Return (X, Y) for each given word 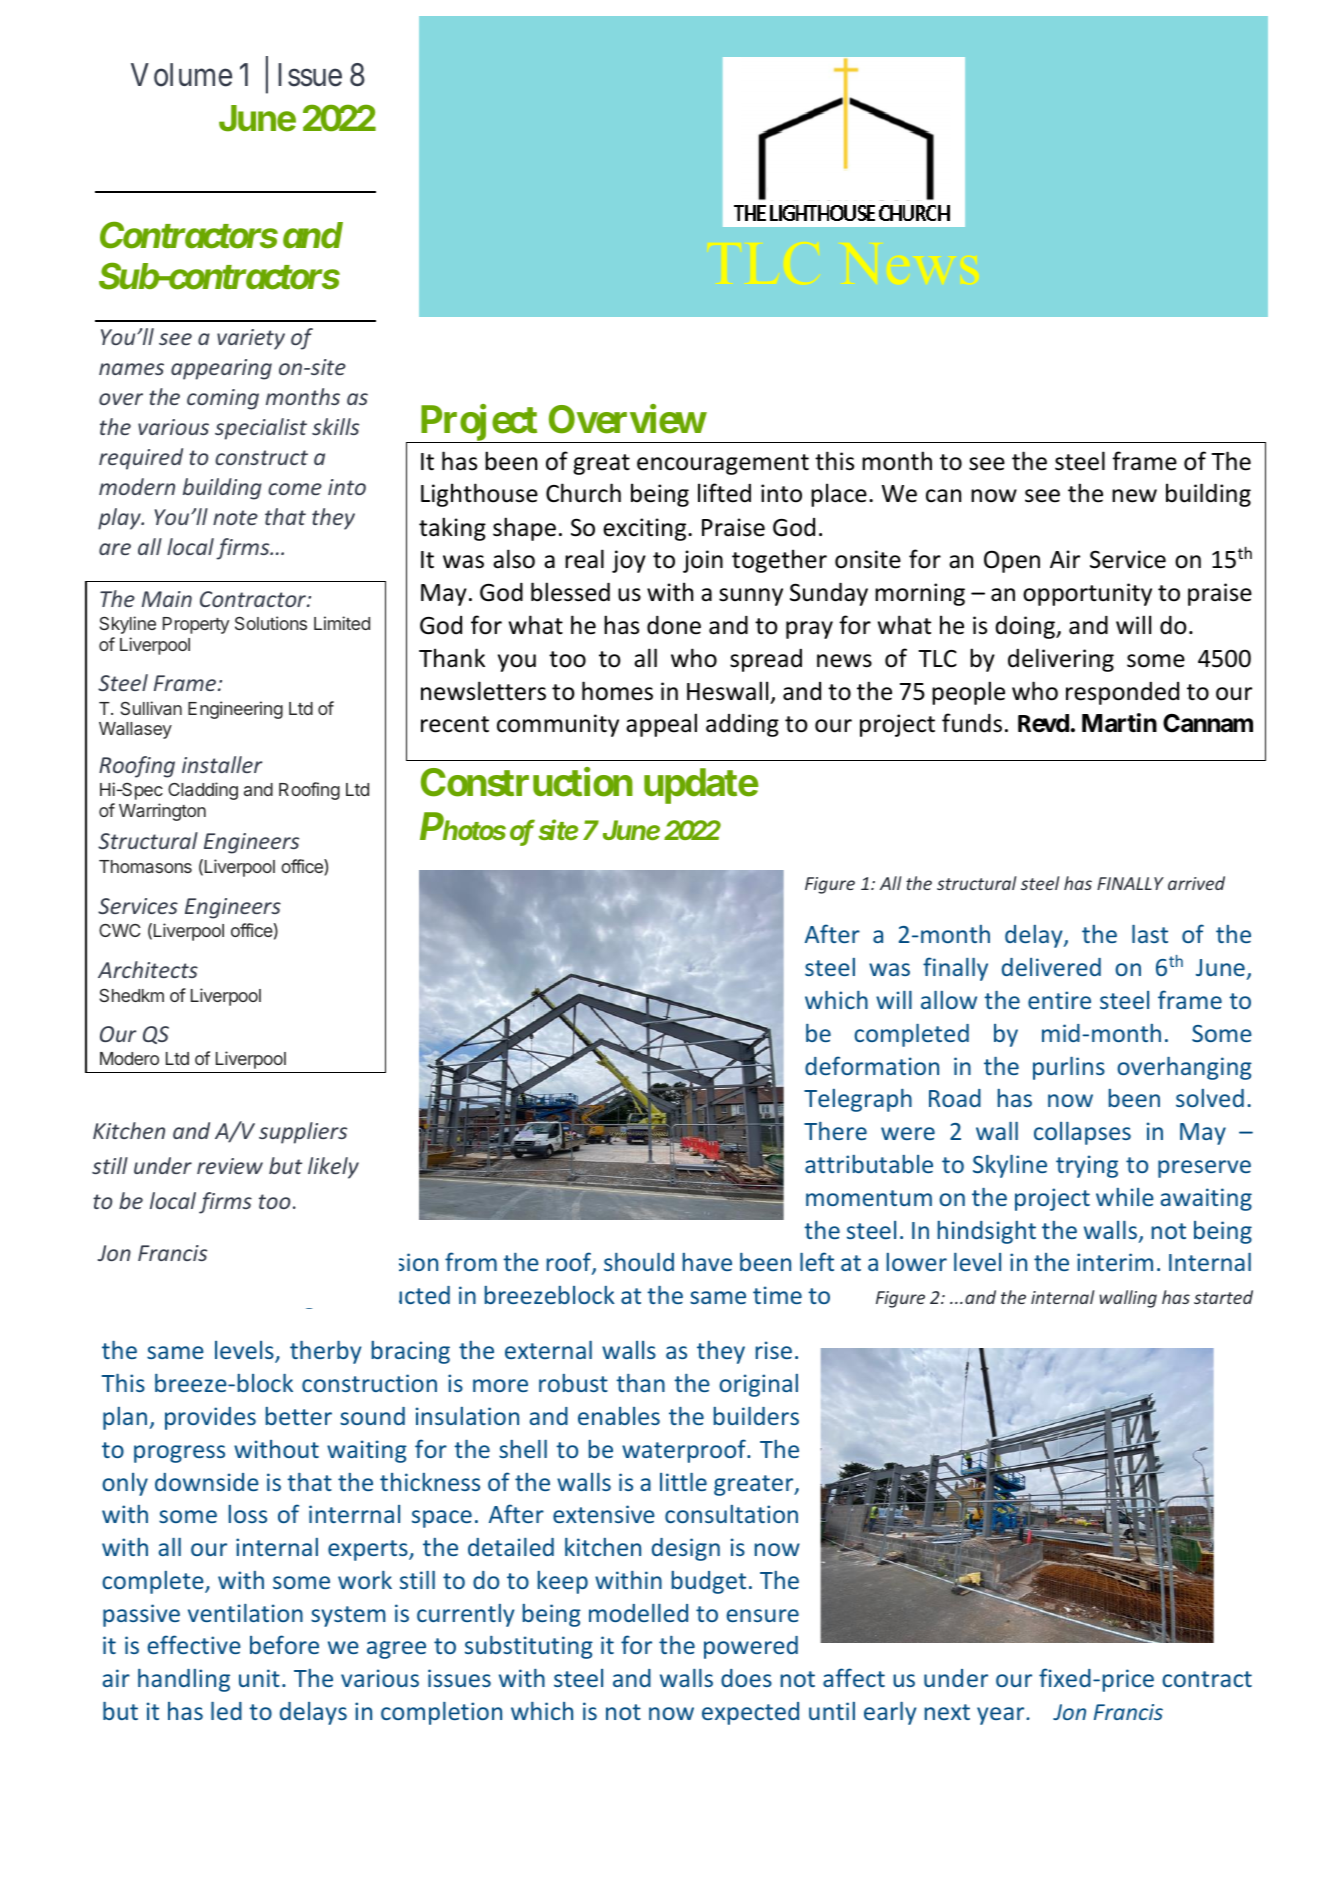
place (839, 495)
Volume (181, 75)
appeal (661, 725)
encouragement (723, 464)
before (284, 1644)
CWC (120, 930)
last (1150, 934)
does (746, 1678)
